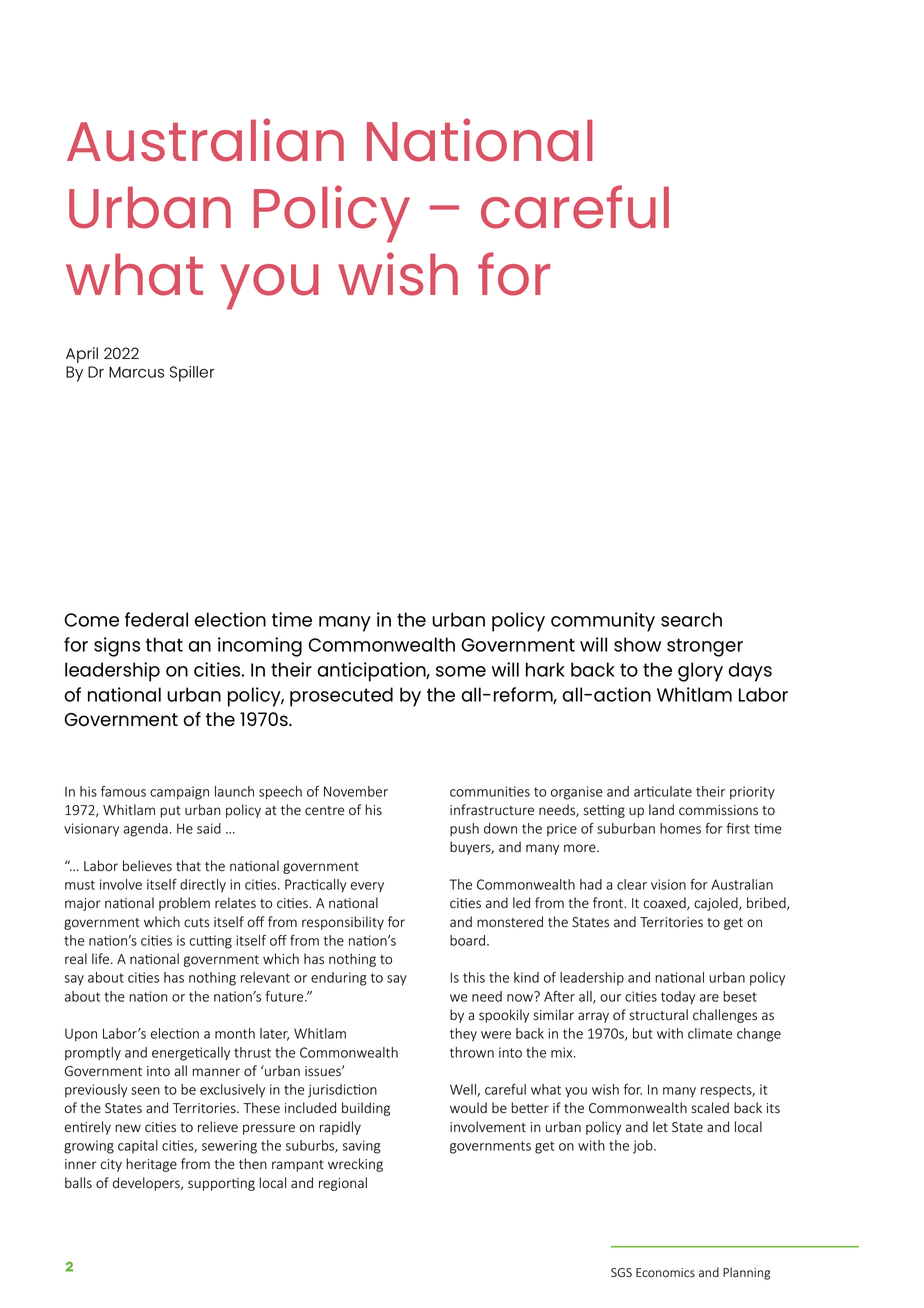 This screenshot has height=1308, width=924. What do you see at coordinates (680, 828) in the screenshot?
I see `homes` at bounding box center [680, 828].
